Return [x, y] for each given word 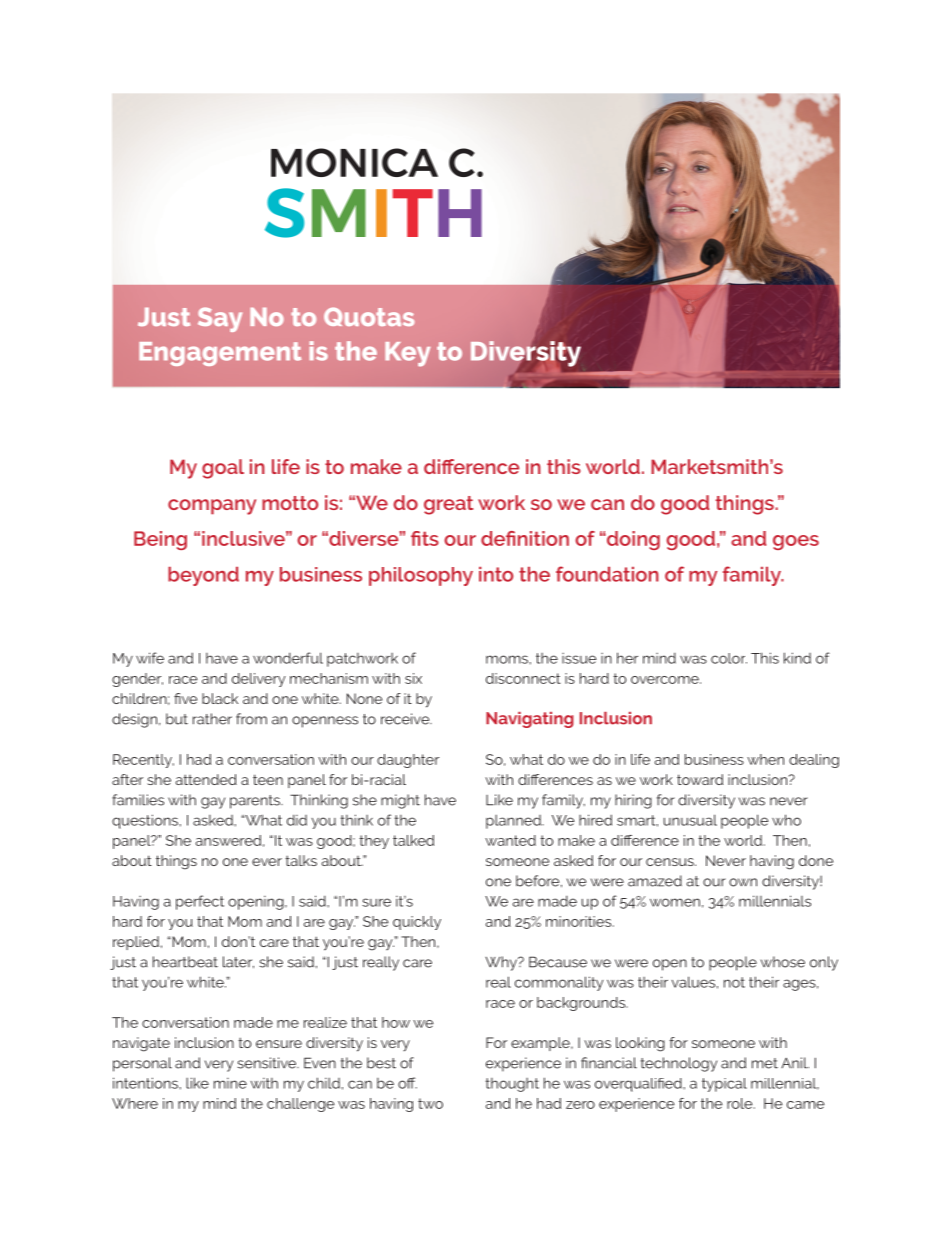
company [212, 507]
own [743, 882]
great [448, 505]
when [765, 759]
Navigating [530, 720]
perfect [200, 902]
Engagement [220, 354]
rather [212, 719]
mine [230, 1083]
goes [796, 542]
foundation [607, 574]
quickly [417, 923]
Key [408, 354]
